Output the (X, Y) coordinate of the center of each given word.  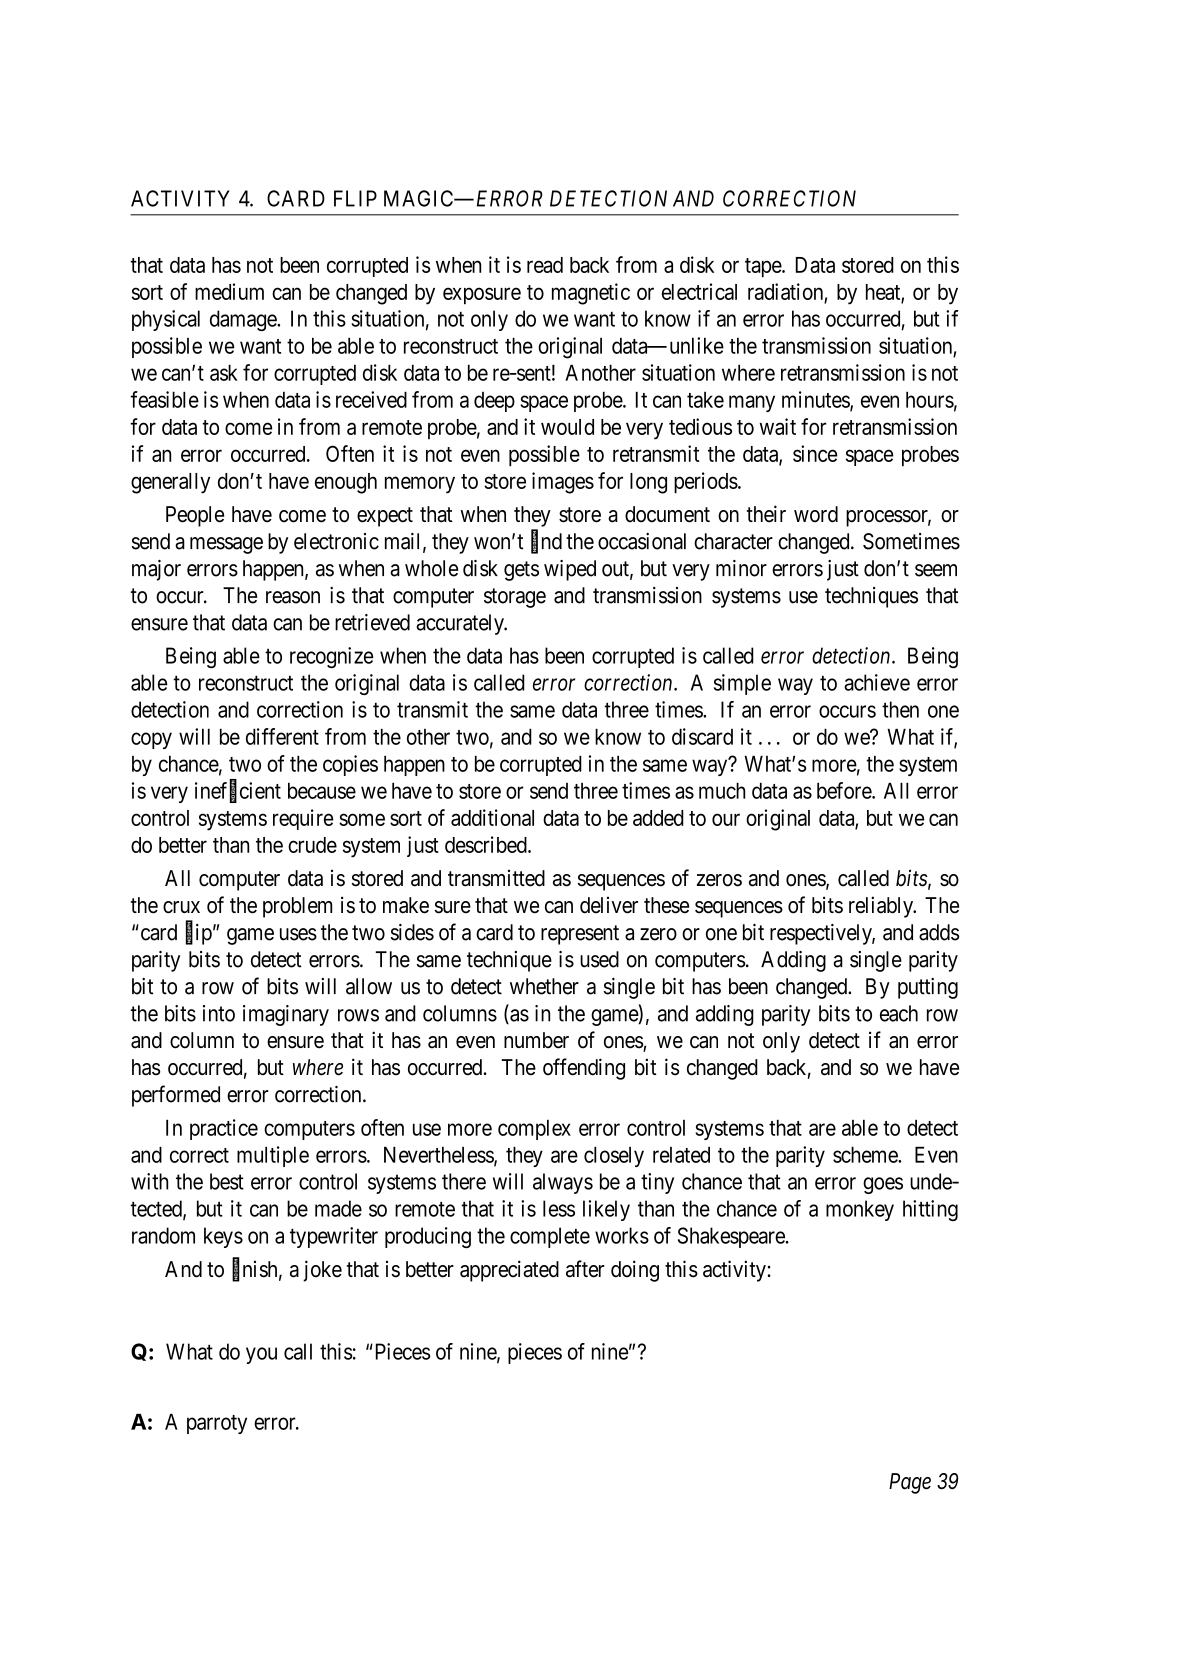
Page (910, 1483)
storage (515, 598)
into (219, 1013)
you (261, 1355)
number (536, 1040)
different (282, 736)
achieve (877, 682)
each (899, 1013)
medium (229, 291)
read (545, 265)
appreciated (509, 1271)
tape (764, 267)
